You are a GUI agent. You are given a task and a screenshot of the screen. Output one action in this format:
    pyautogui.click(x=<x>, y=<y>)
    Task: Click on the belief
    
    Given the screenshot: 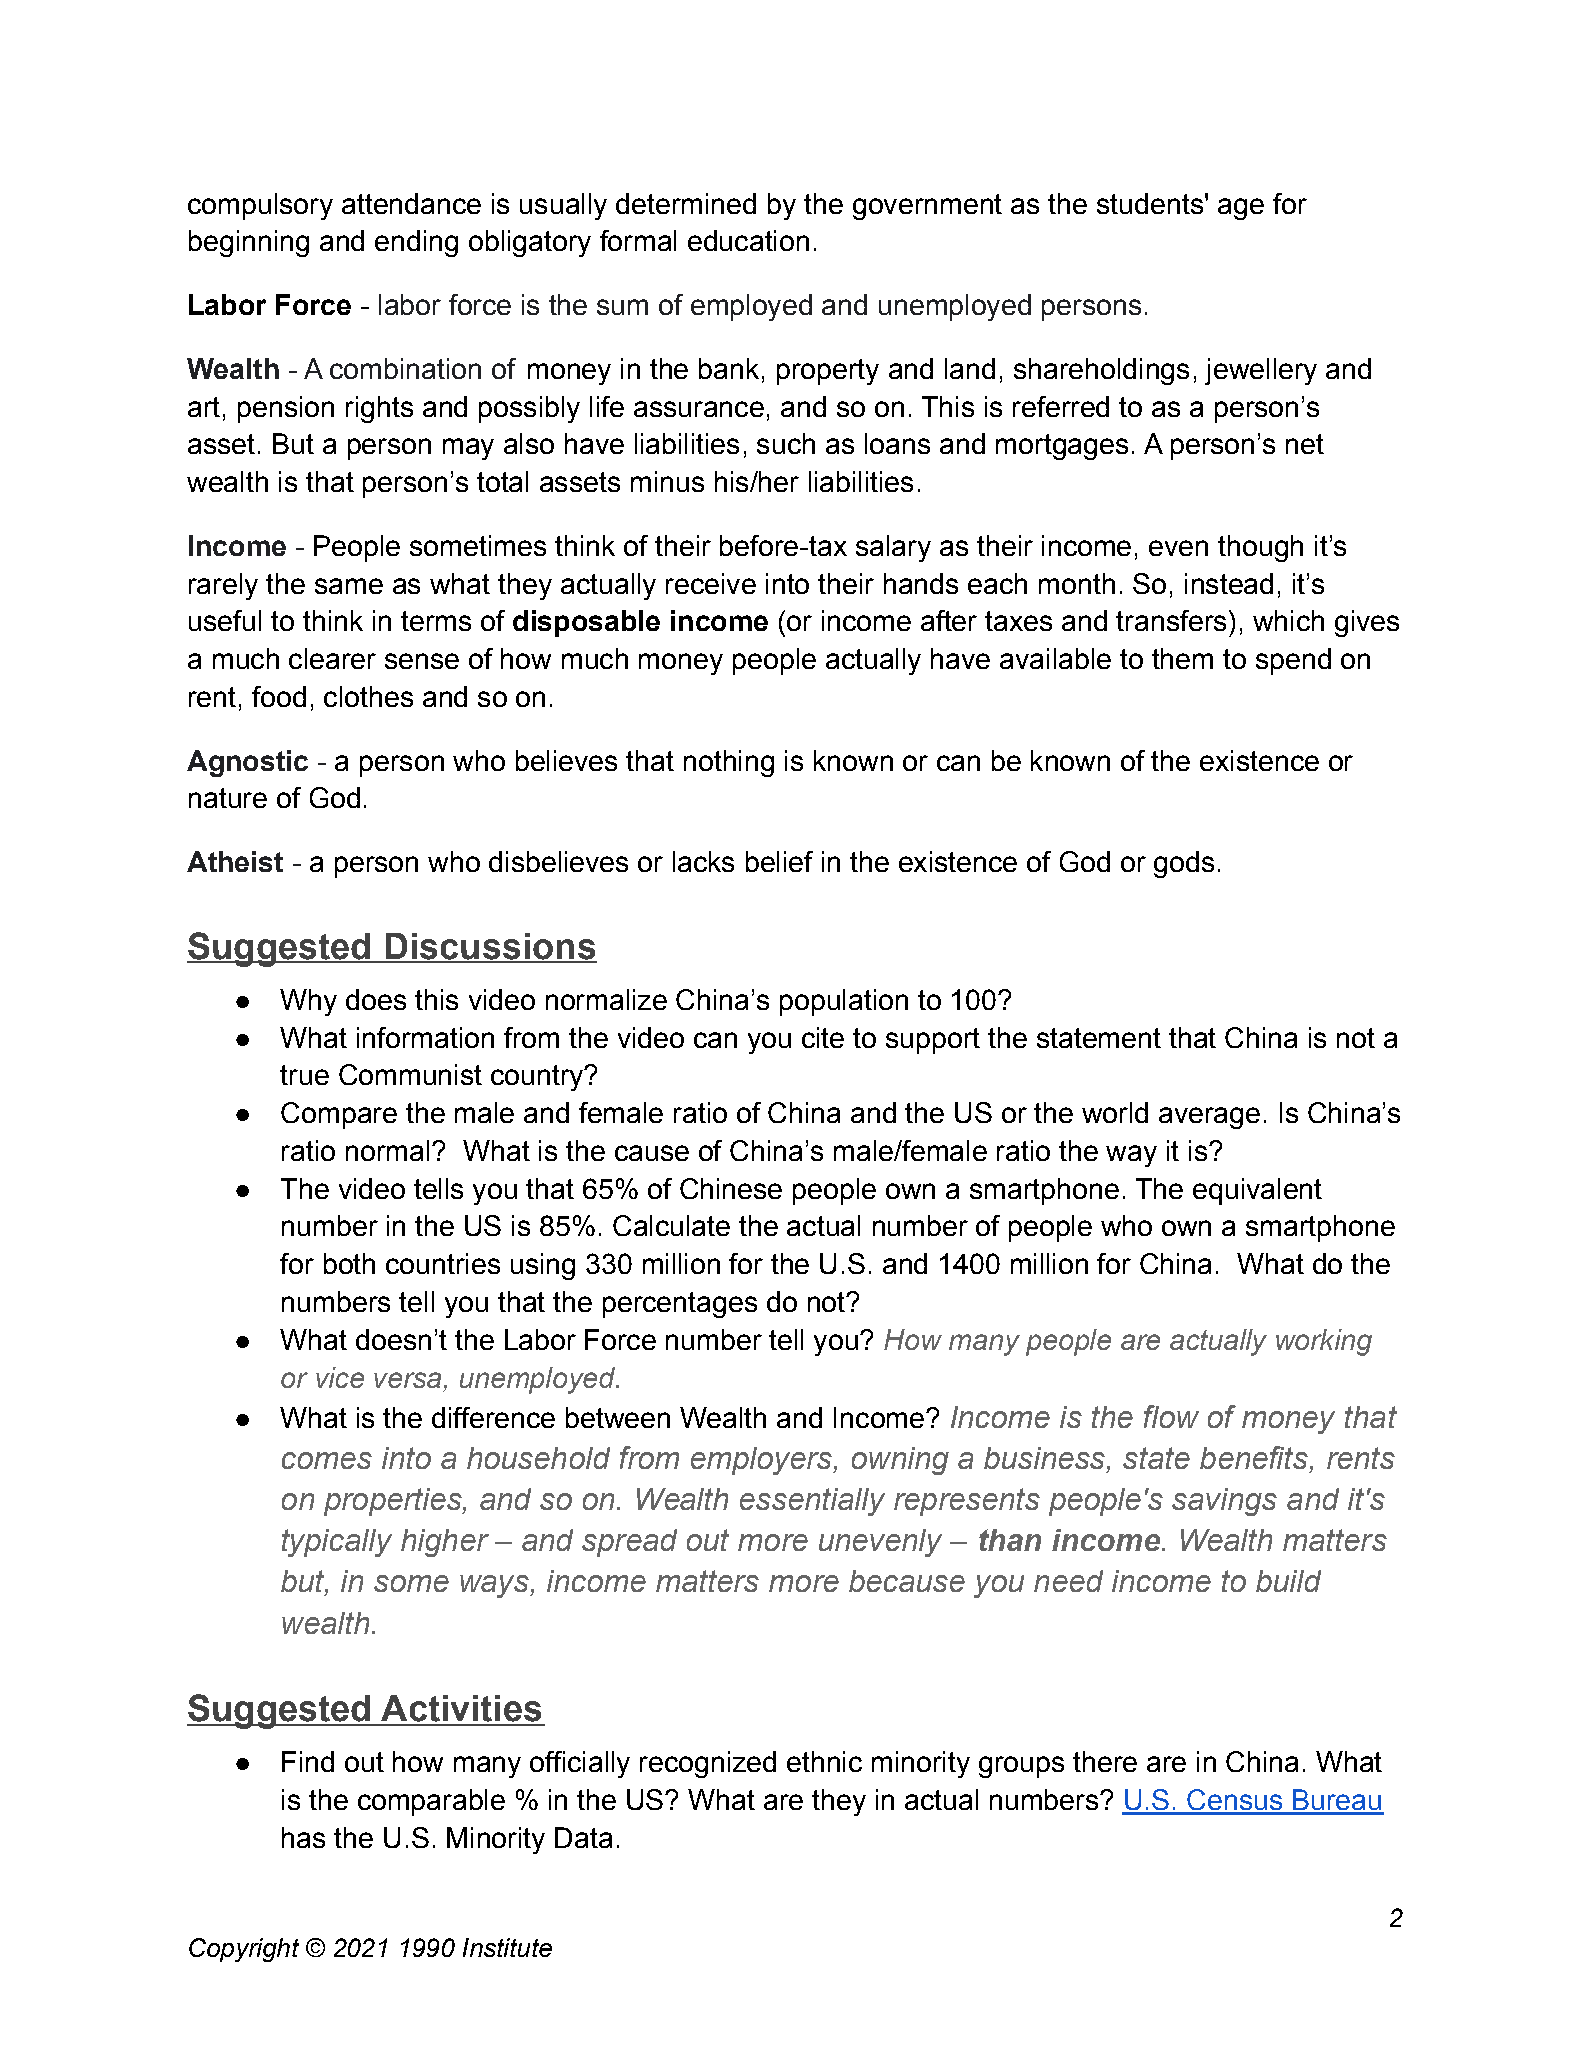 What is the action you would take?
    pyautogui.click(x=779, y=861)
